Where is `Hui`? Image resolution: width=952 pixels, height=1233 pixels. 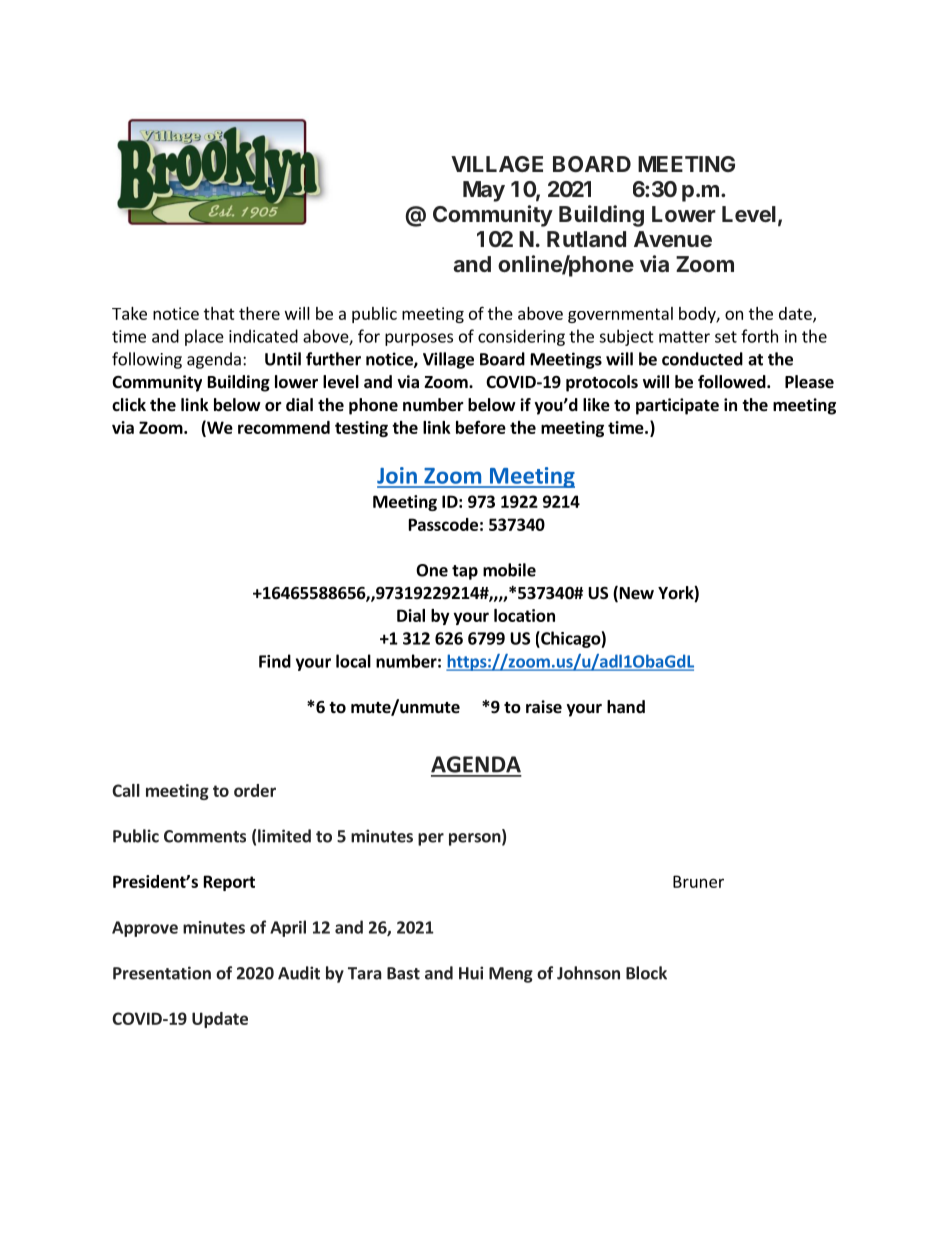
Hui is located at coordinates (471, 973).
